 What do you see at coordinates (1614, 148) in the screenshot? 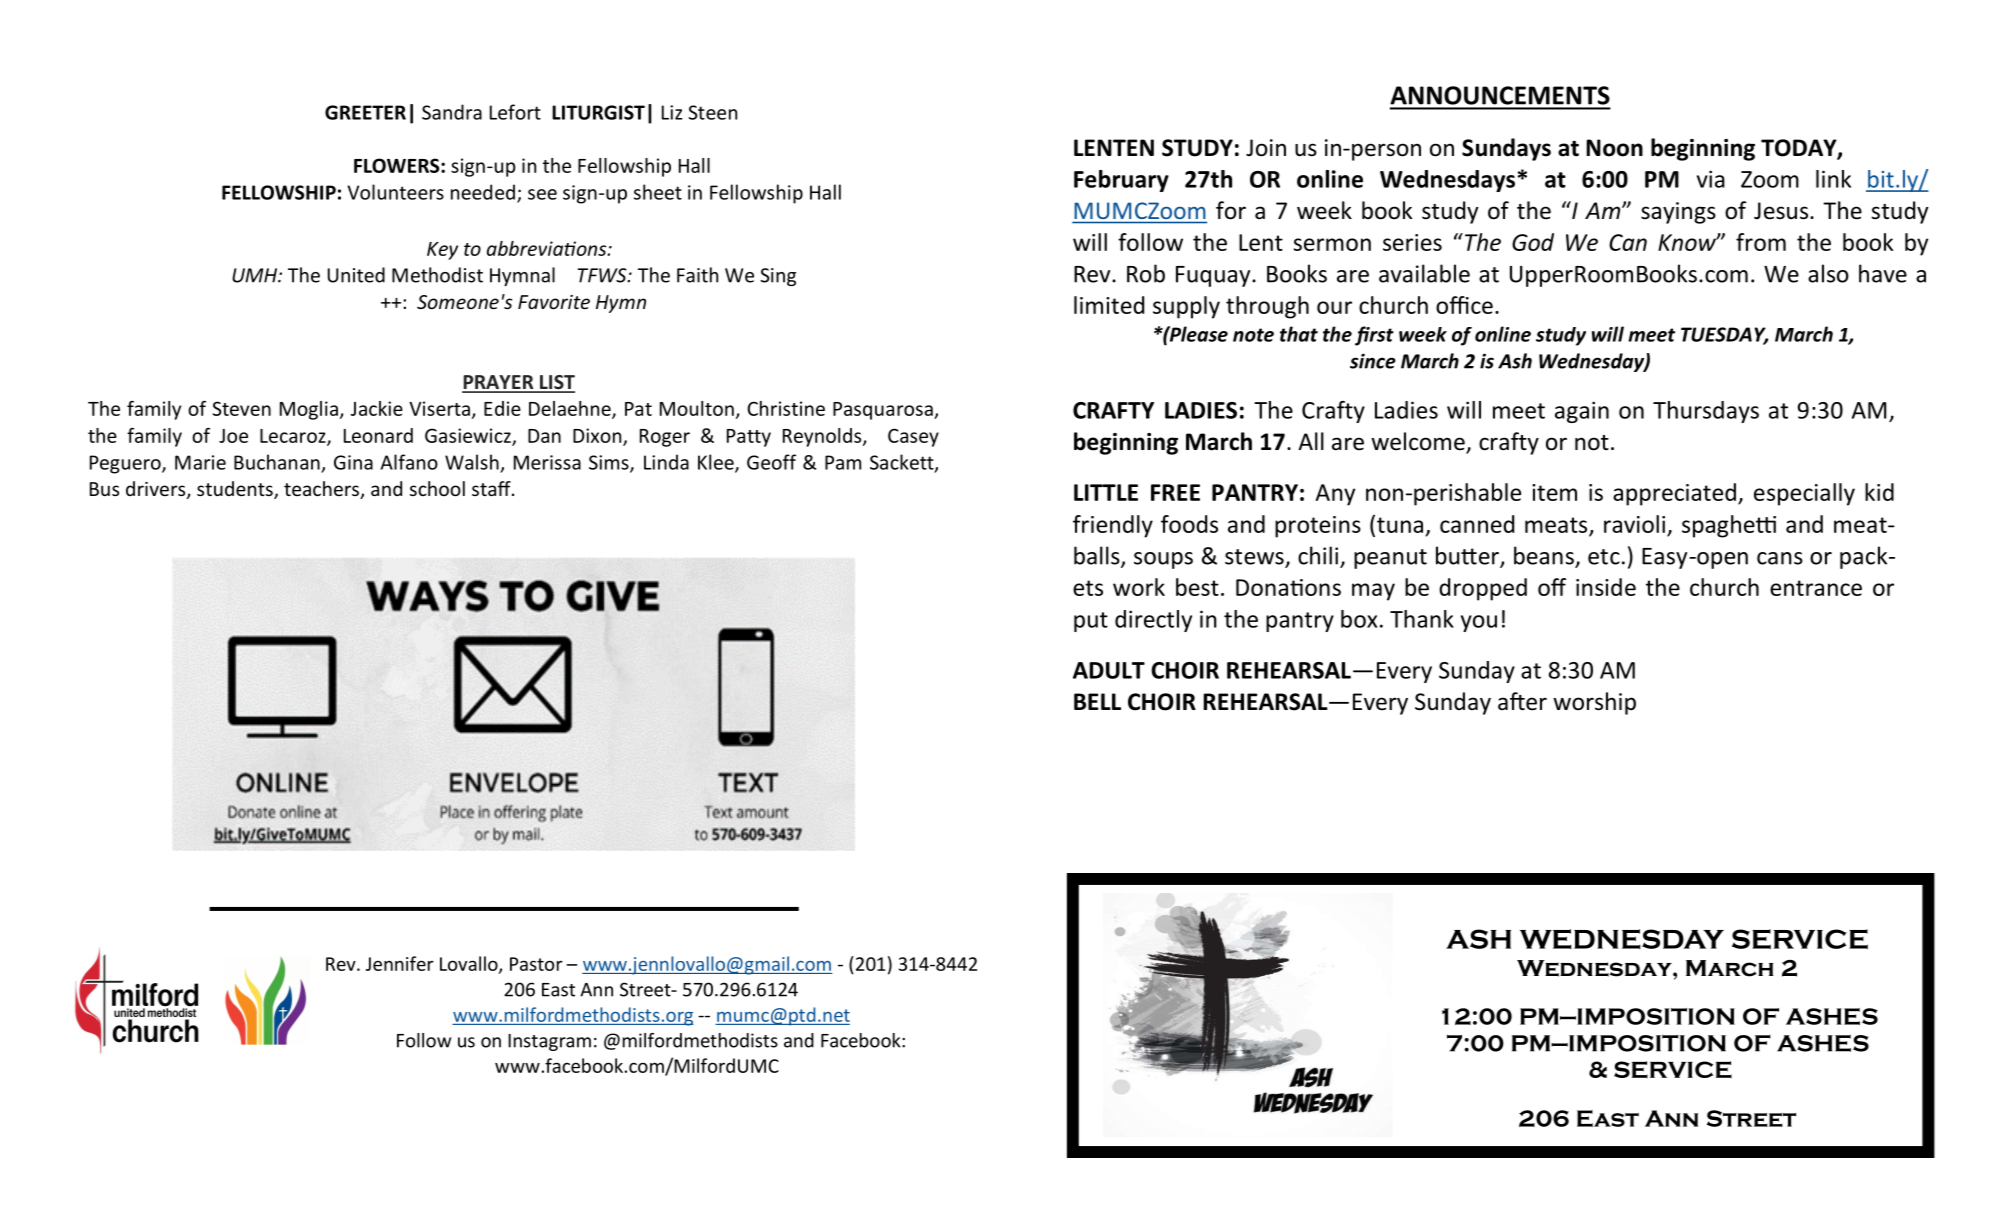
I see `Noon` at bounding box center [1614, 148].
